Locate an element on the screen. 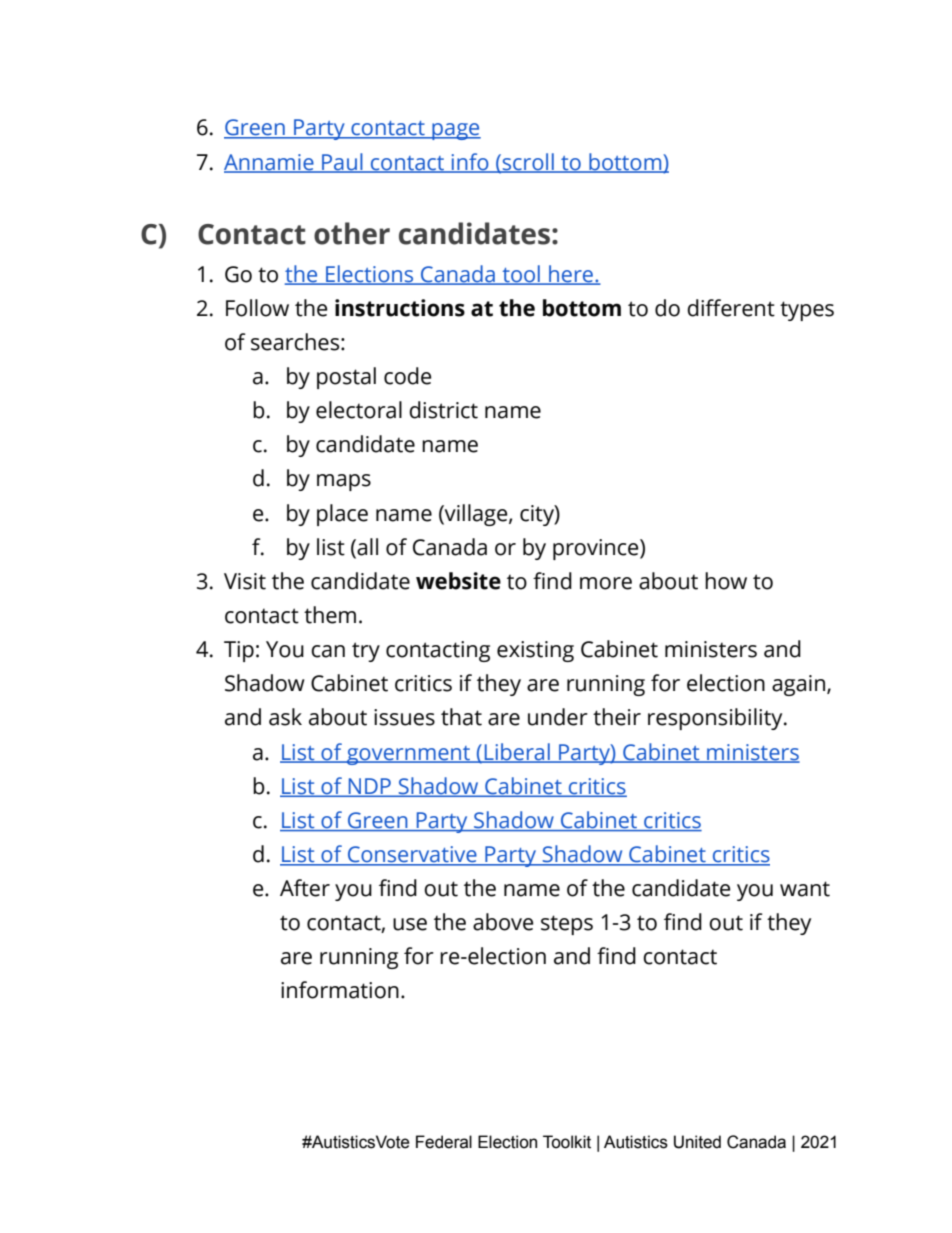 Image resolution: width=952 pixels, height=1233 pixels. United is located at coordinates (697, 1142).
